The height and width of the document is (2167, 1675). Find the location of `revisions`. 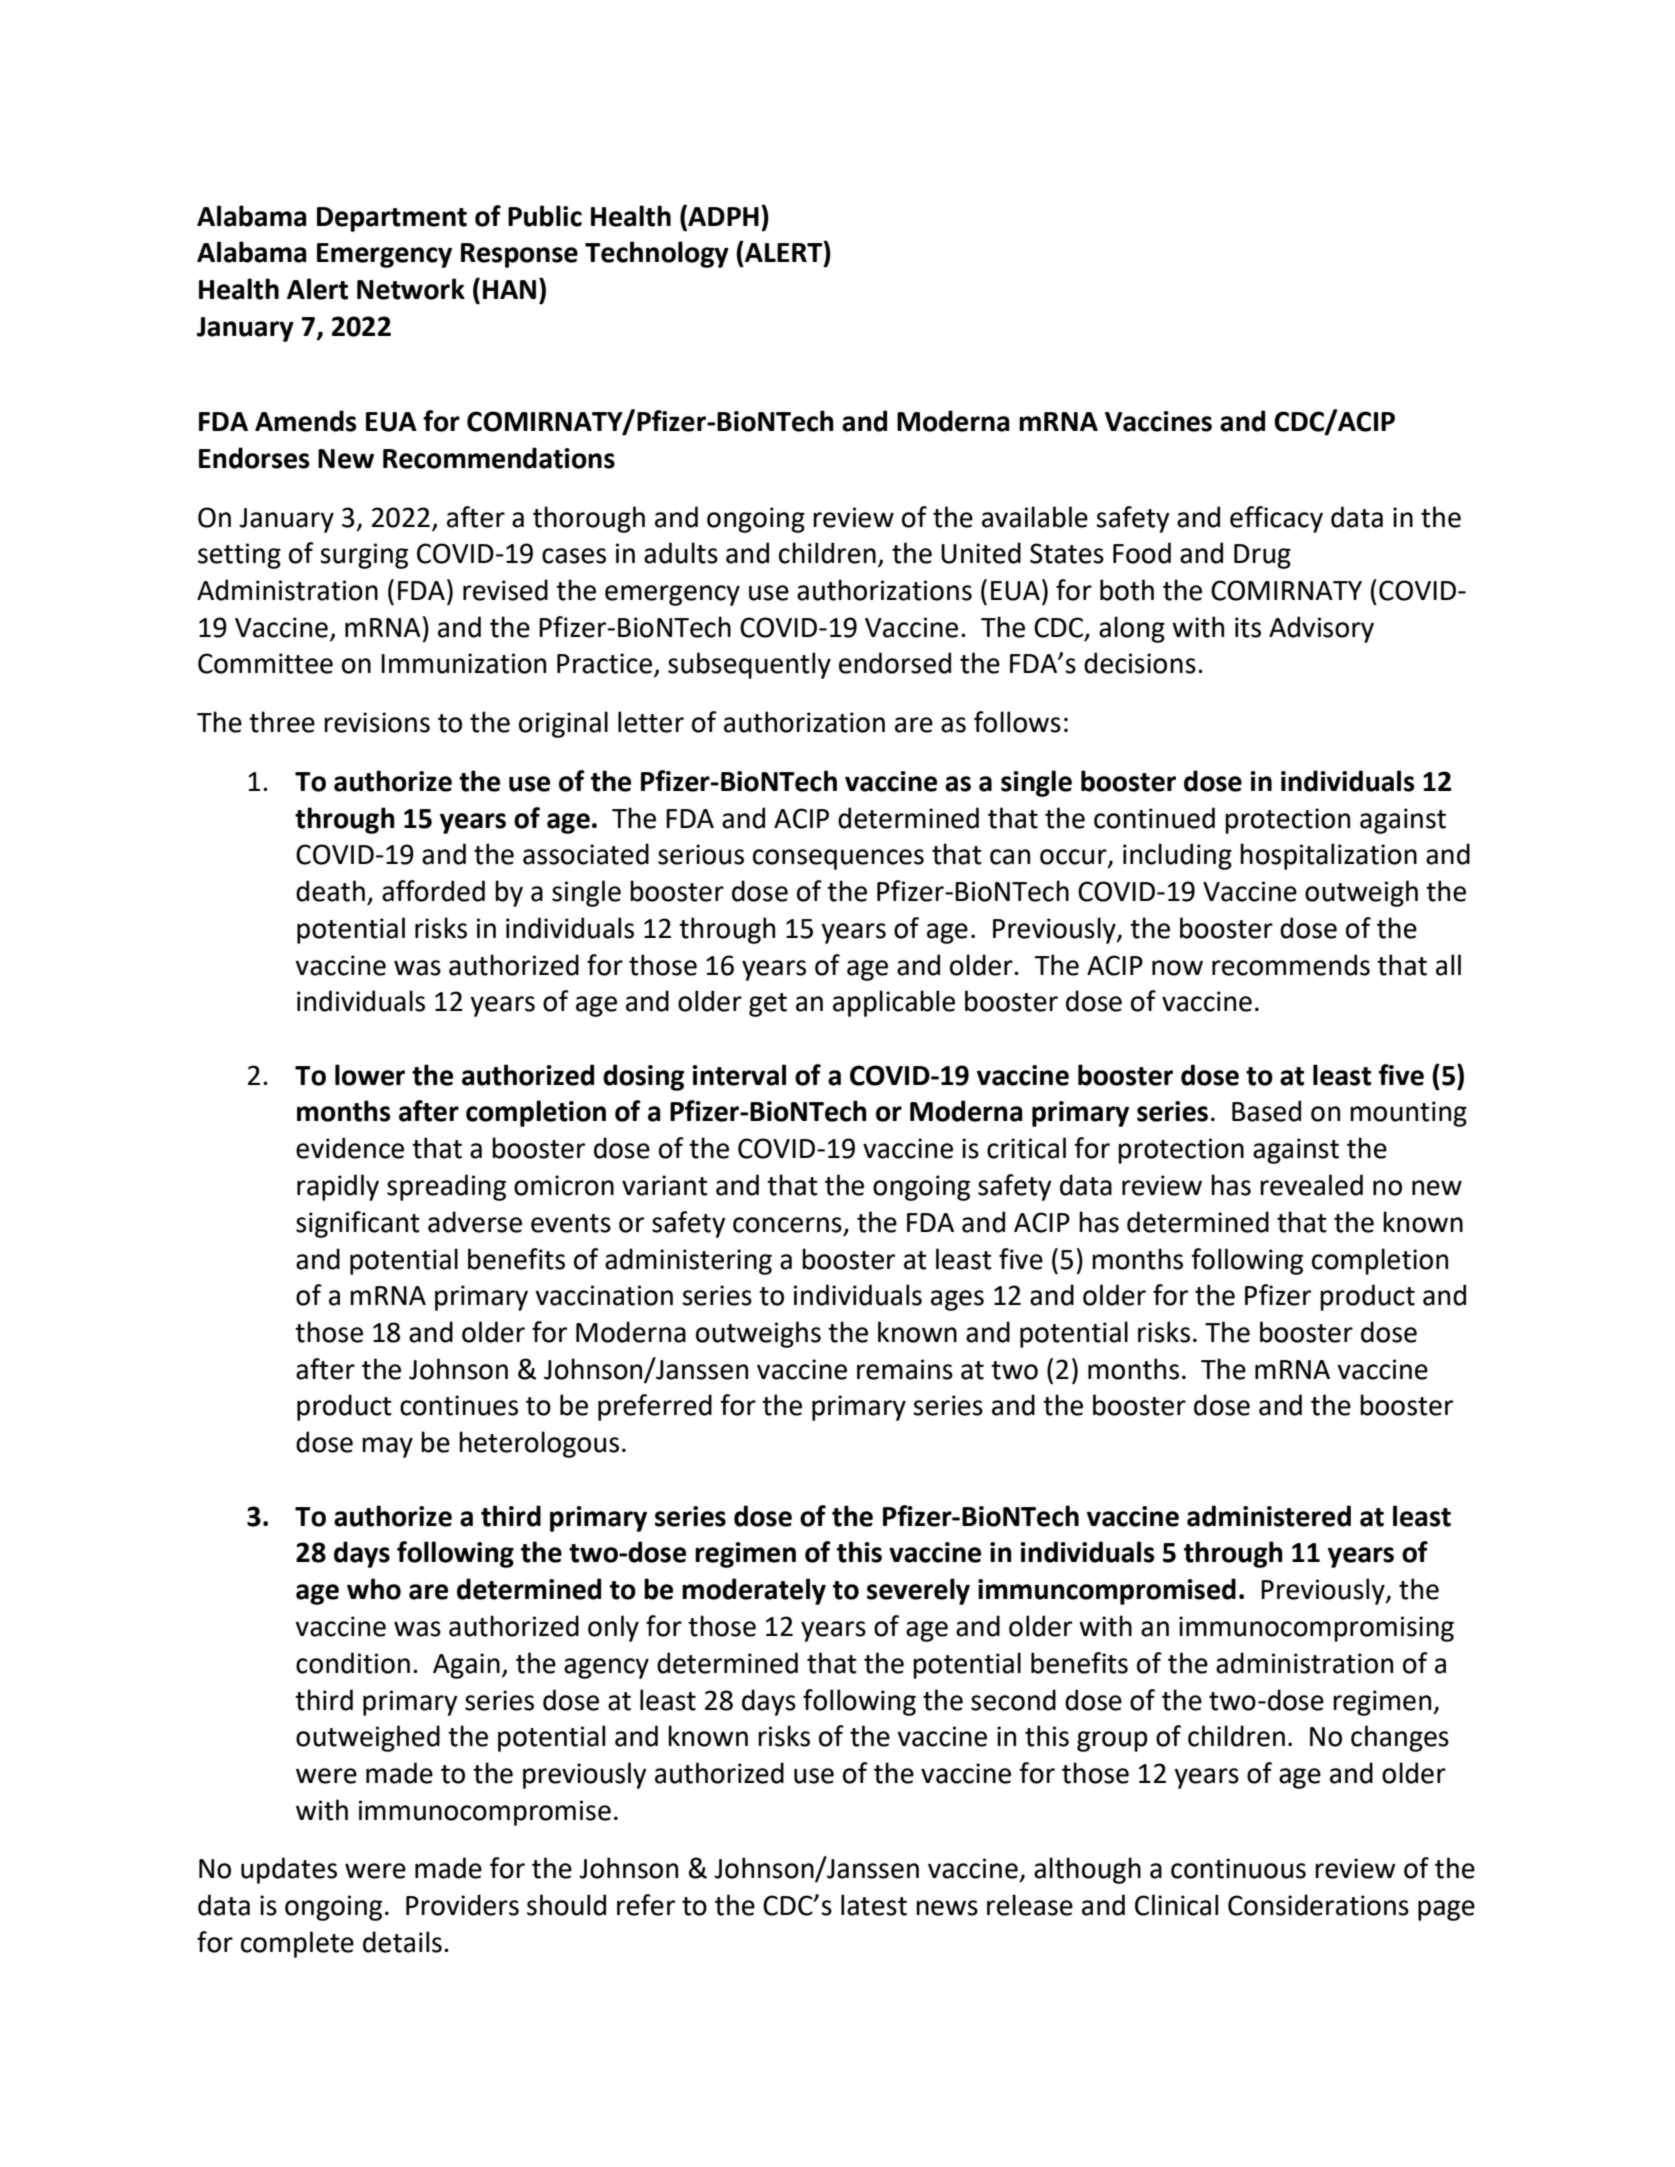

revisions is located at coordinates (377, 722).
